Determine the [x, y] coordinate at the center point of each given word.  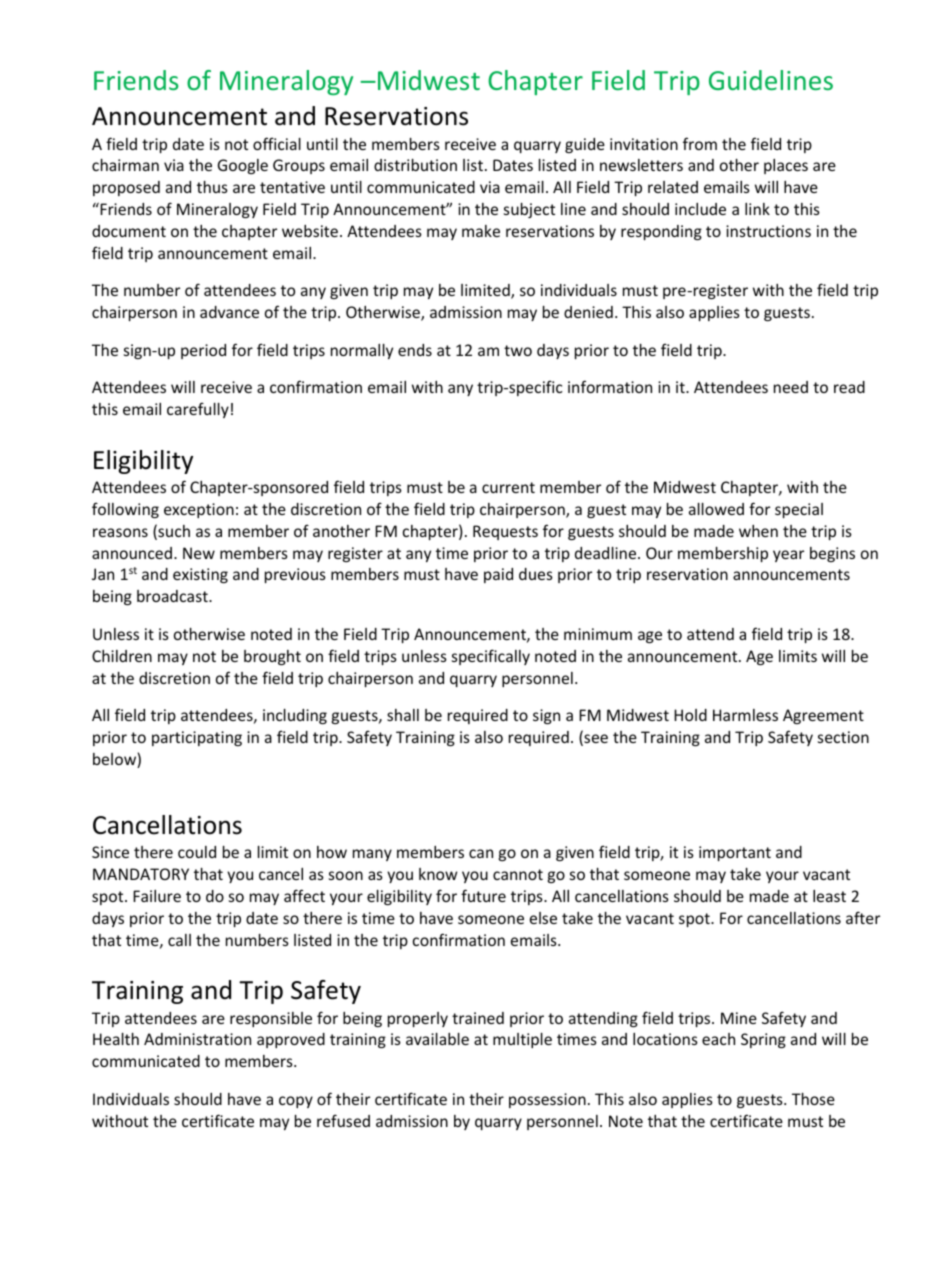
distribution [415, 165]
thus [212, 187]
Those [813, 1099]
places [786, 166]
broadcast [173, 596]
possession [547, 1100]
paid [498, 575]
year [788, 556]
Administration [197, 1039]
